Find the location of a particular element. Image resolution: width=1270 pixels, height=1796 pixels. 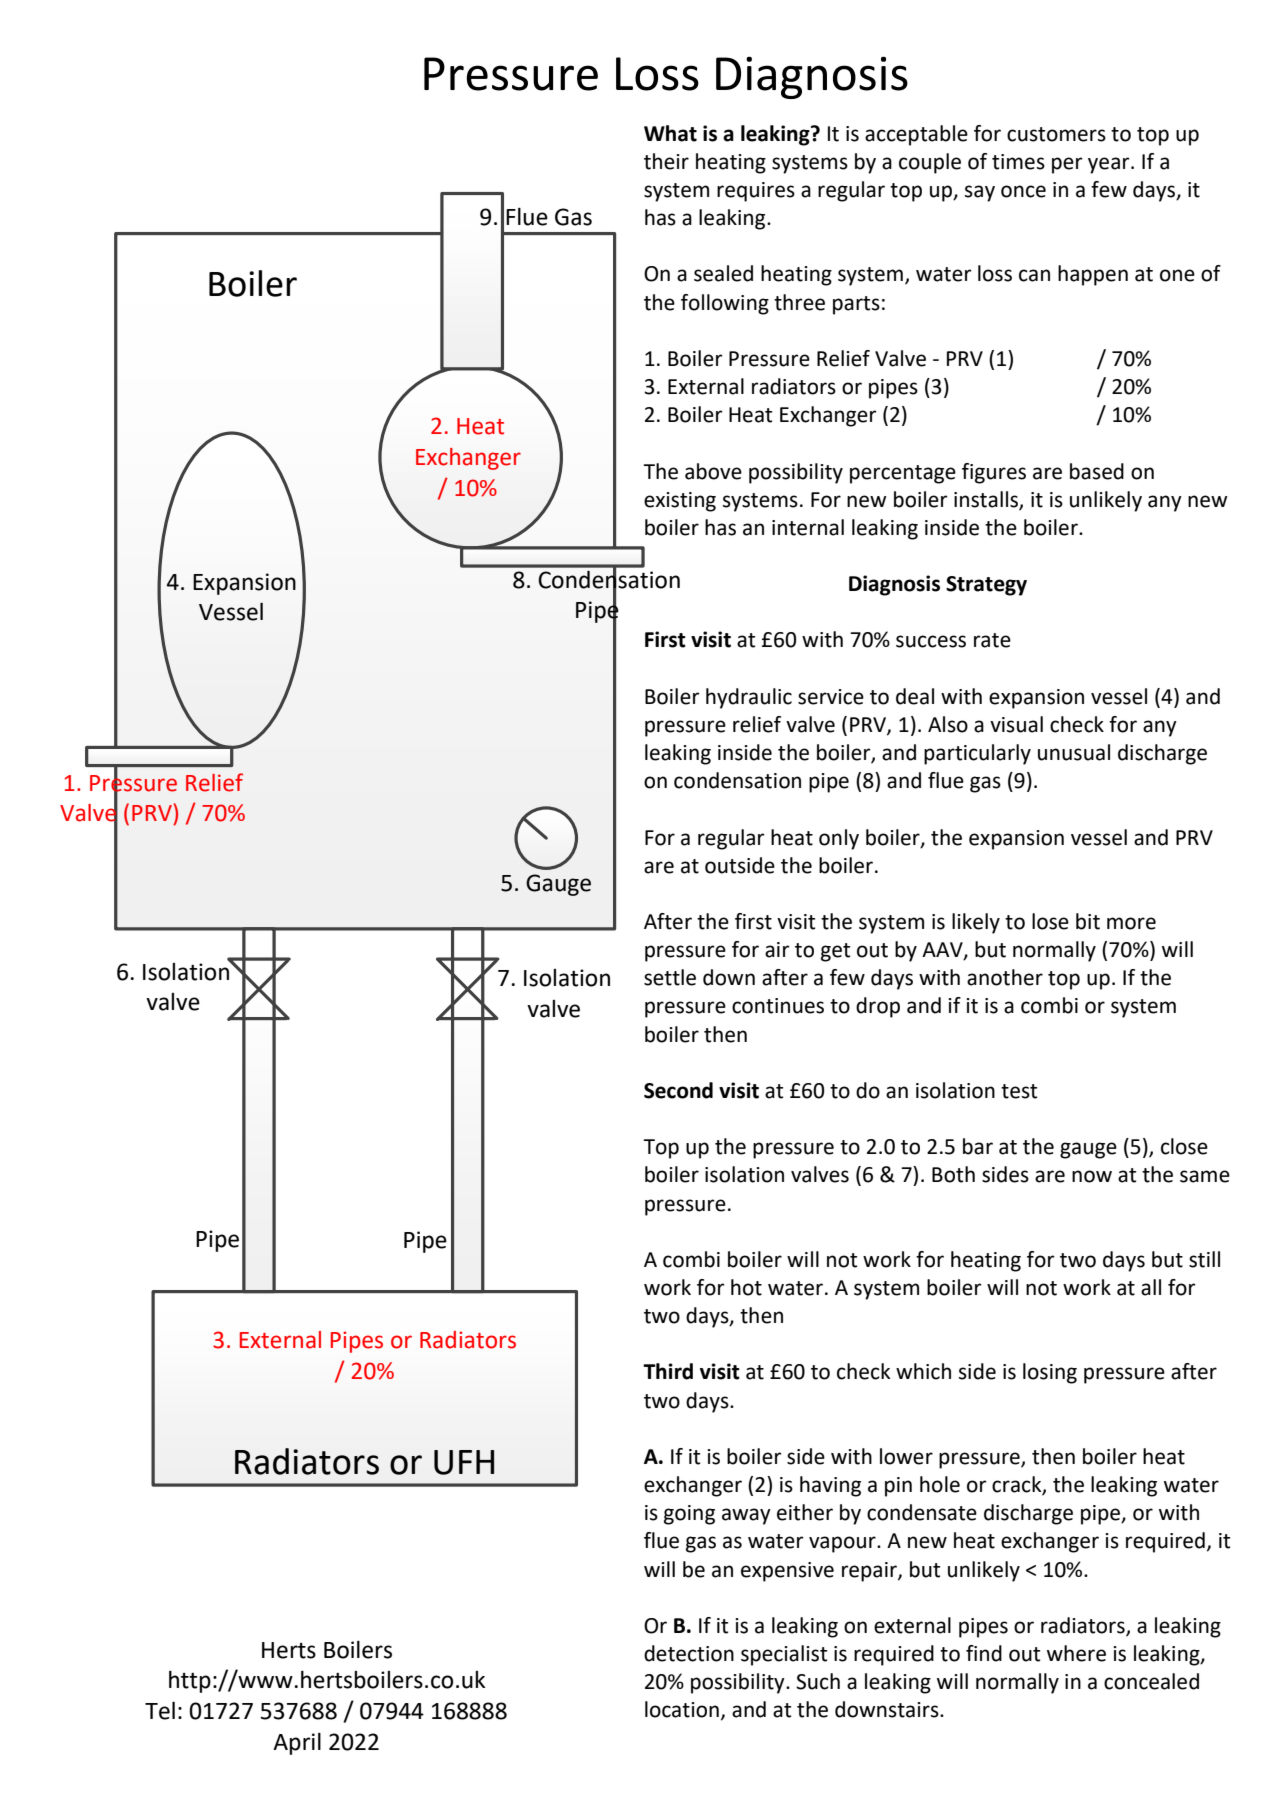

bit is located at coordinates (1088, 921).
